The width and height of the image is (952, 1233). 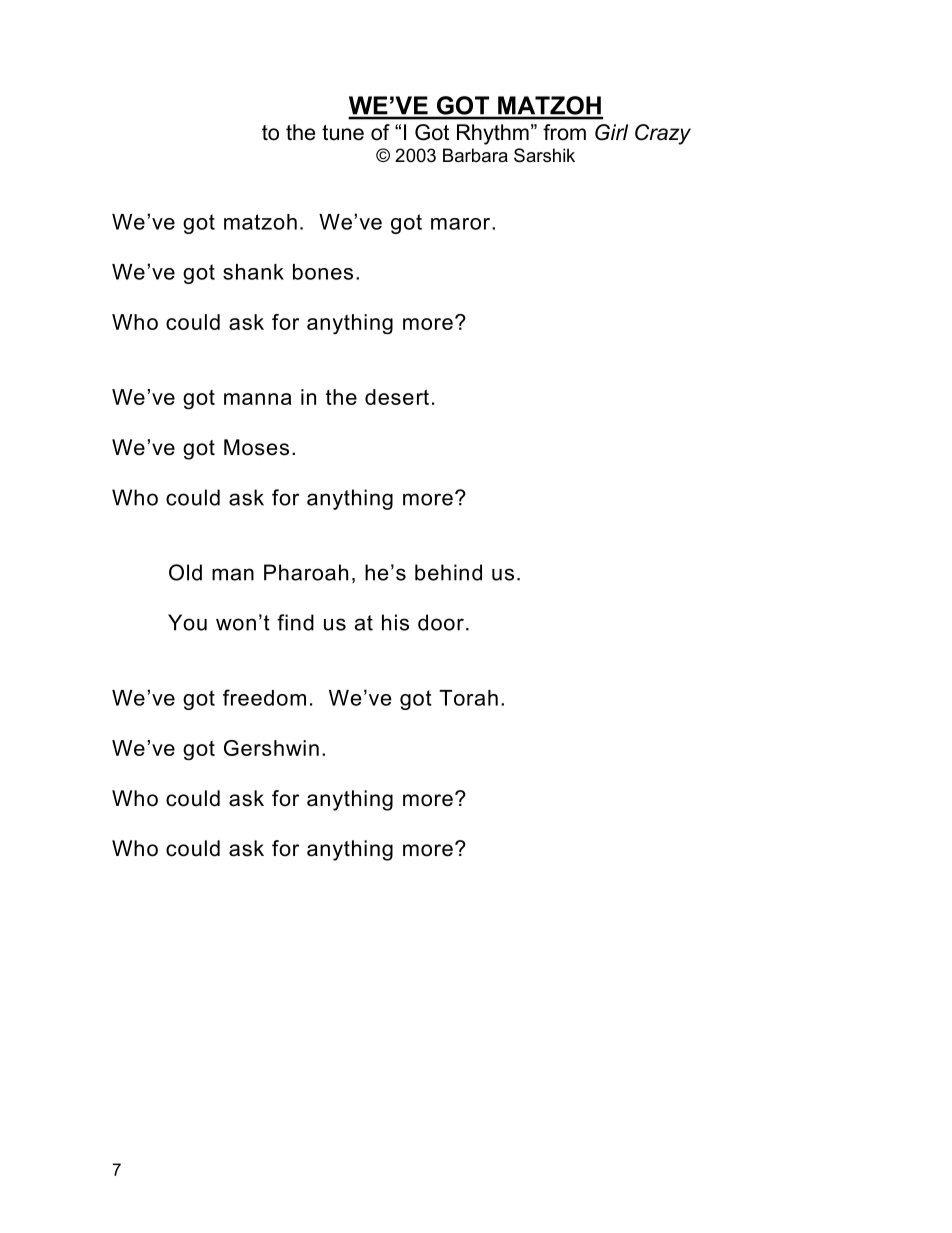 I want to click on shank, so click(x=253, y=272).
